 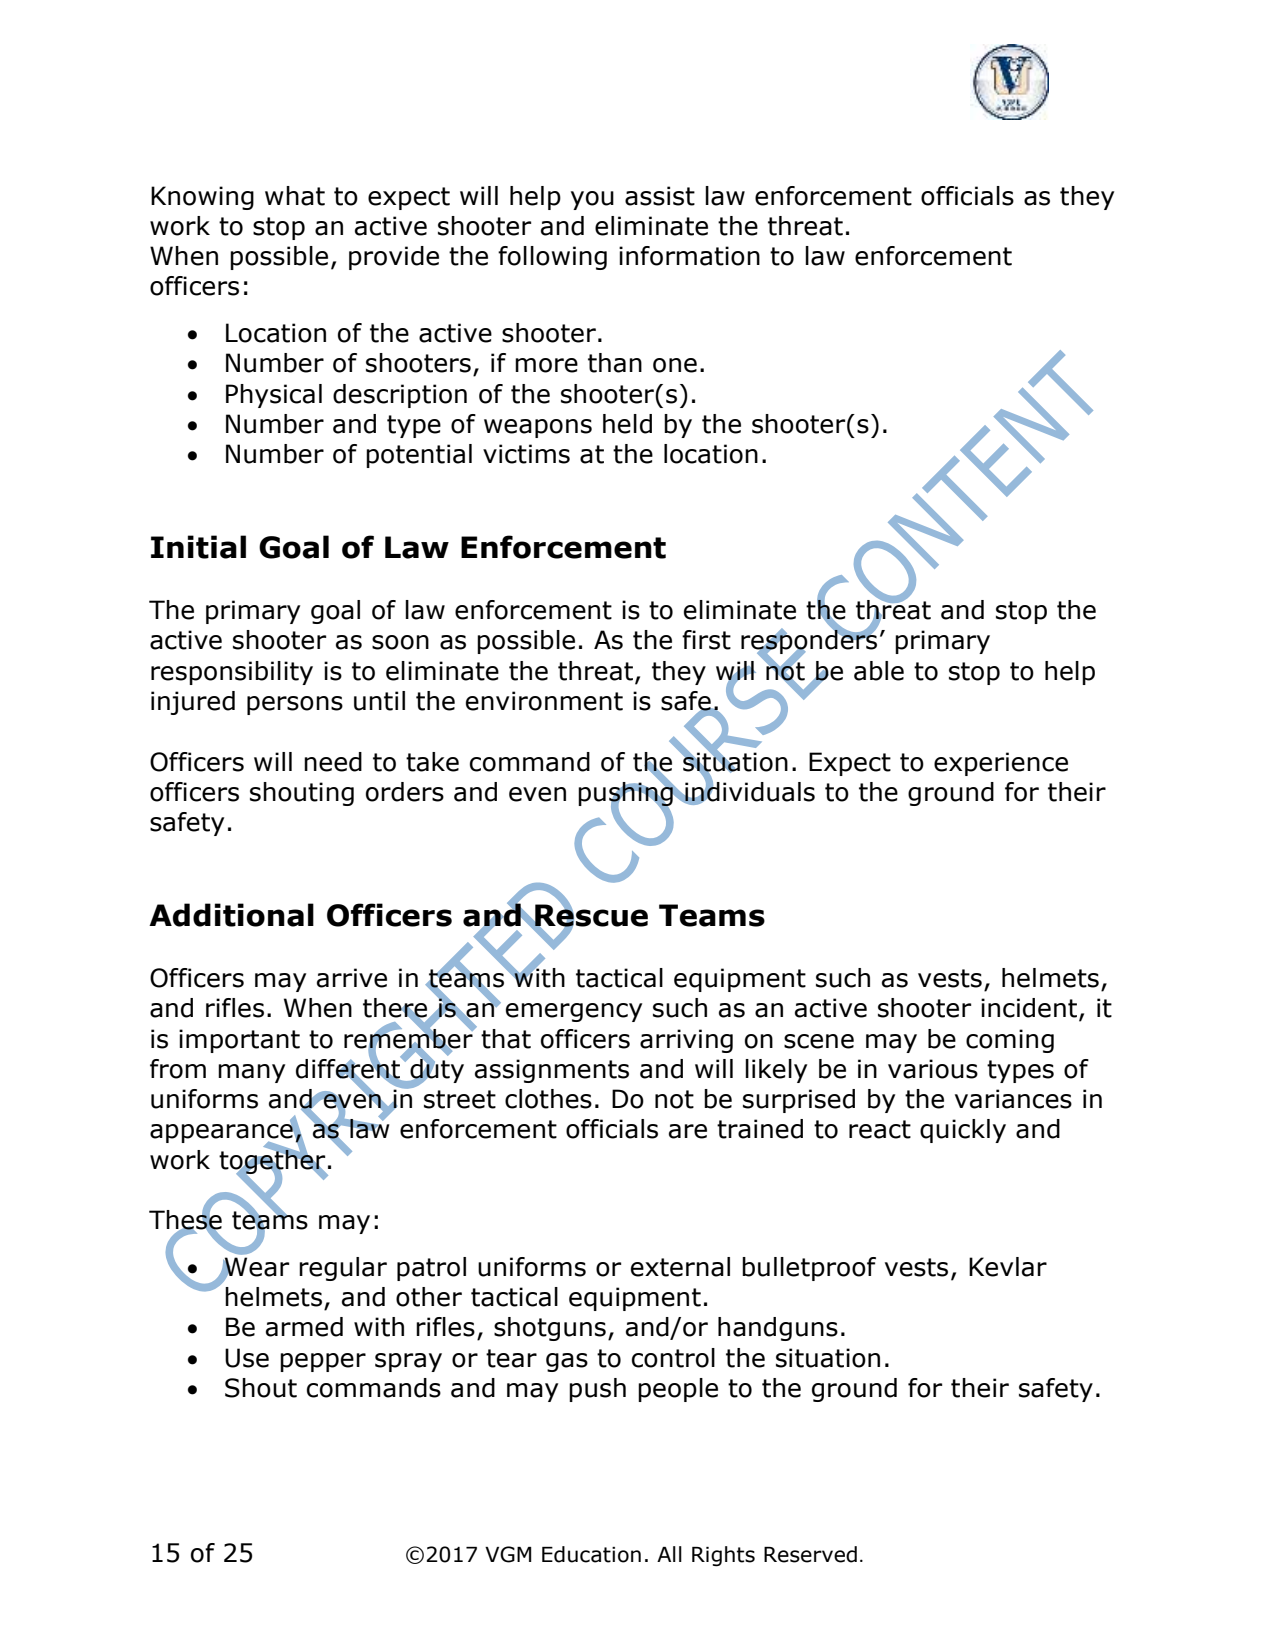 What do you see at coordinates (295, 196) in the document?
I see `what` at bounding box center [295, 196].
